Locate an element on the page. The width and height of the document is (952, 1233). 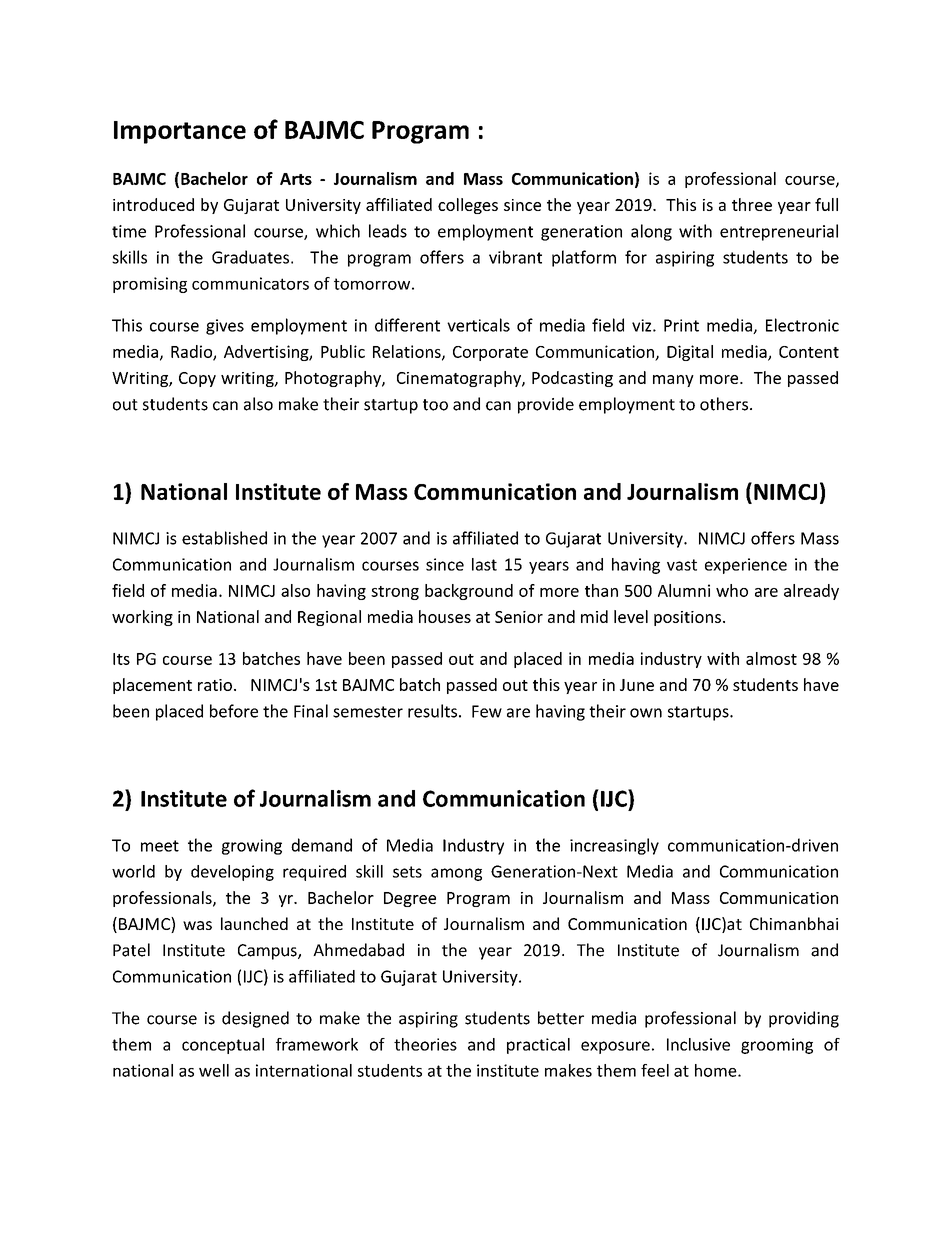
conceptual is located at coordinates (223, 1046).
